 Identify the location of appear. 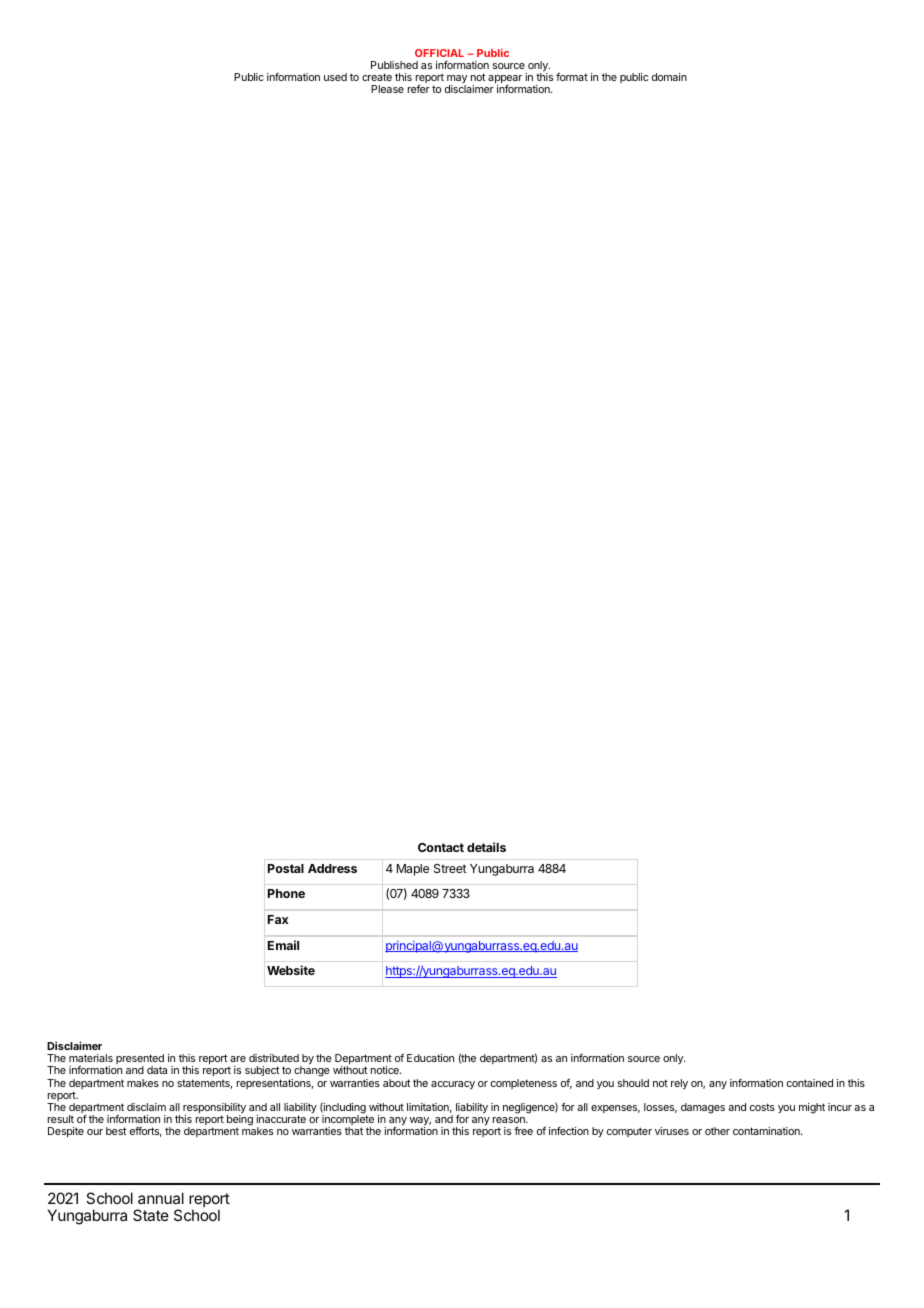
(505, 80).
